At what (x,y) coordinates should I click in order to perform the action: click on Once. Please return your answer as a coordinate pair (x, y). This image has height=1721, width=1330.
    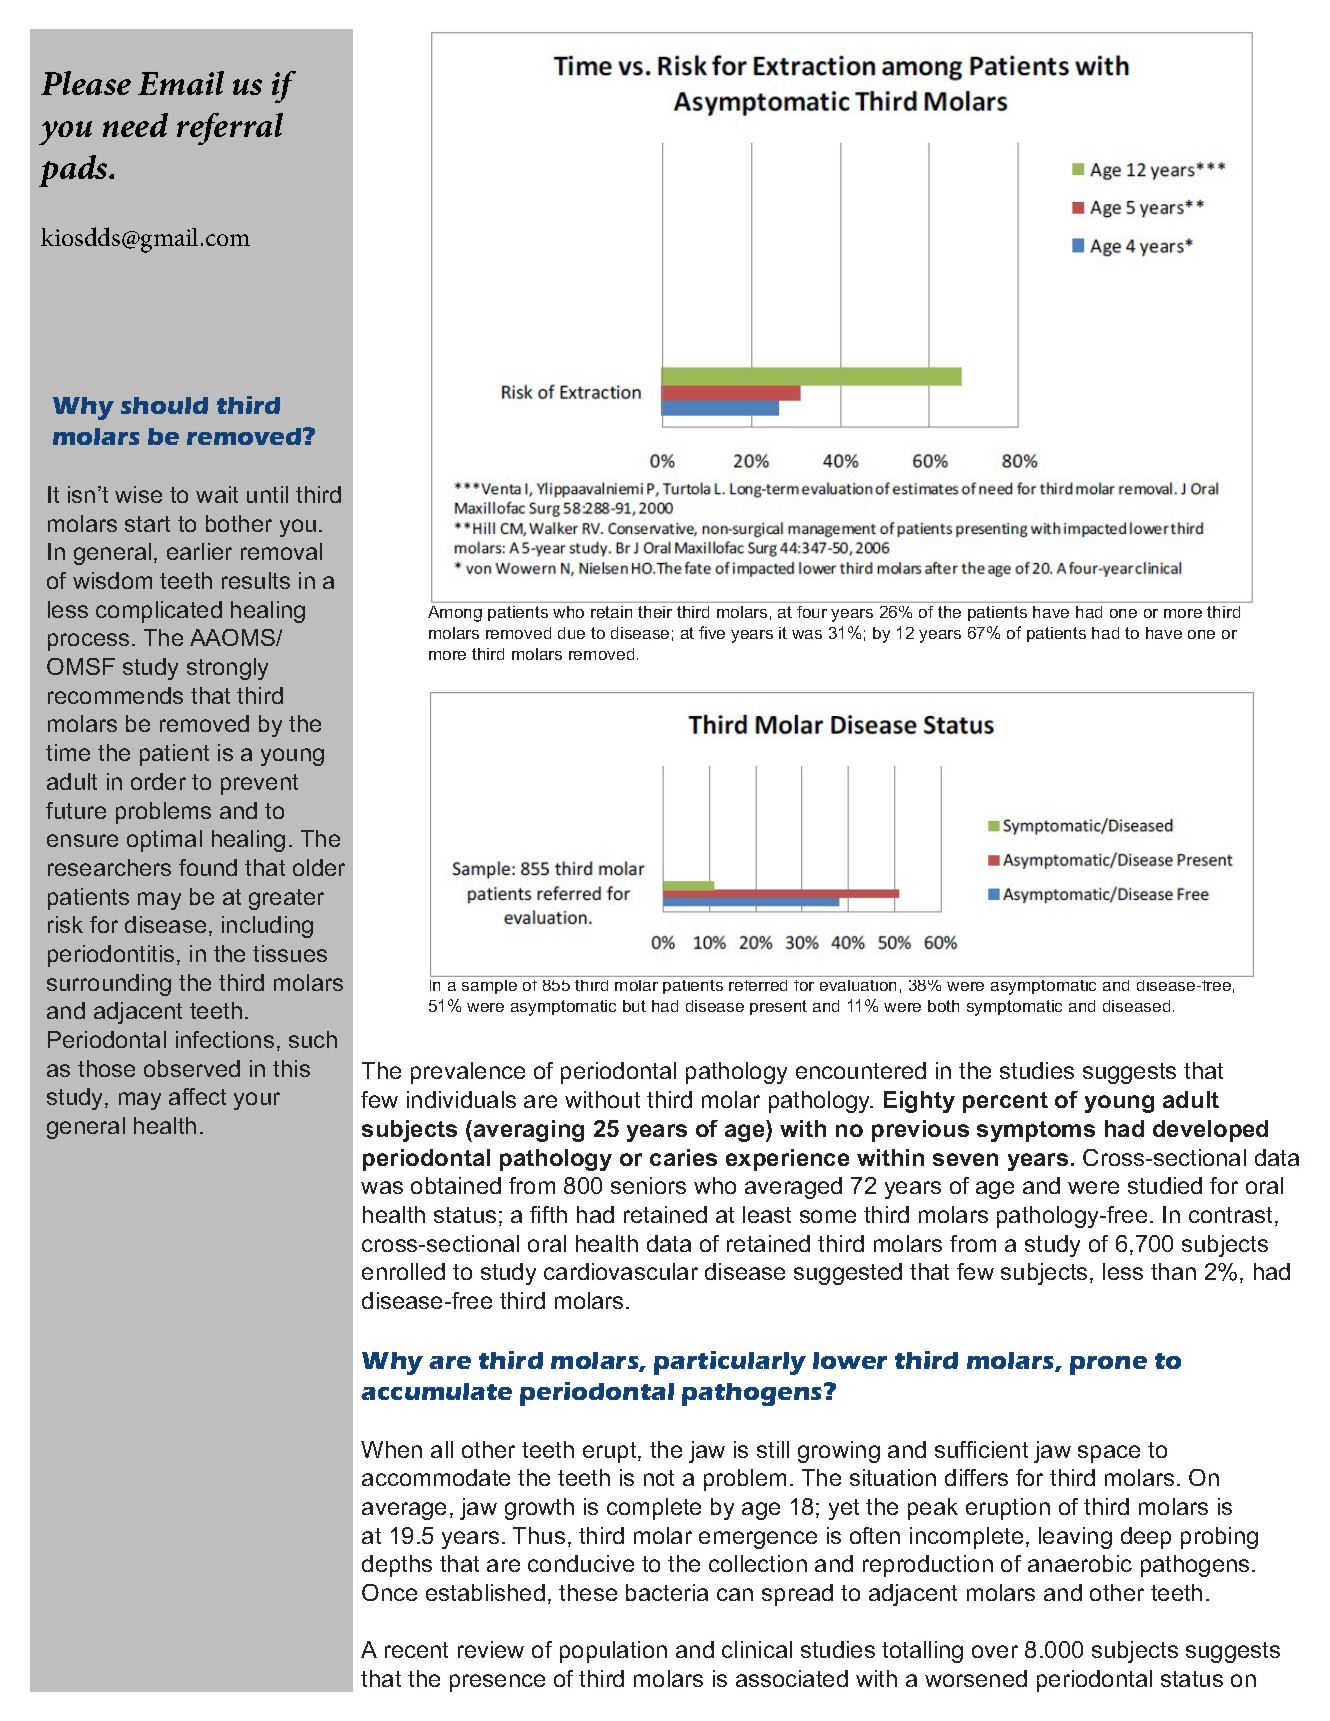
    Looking at the image, I should click on (389, 1592).
